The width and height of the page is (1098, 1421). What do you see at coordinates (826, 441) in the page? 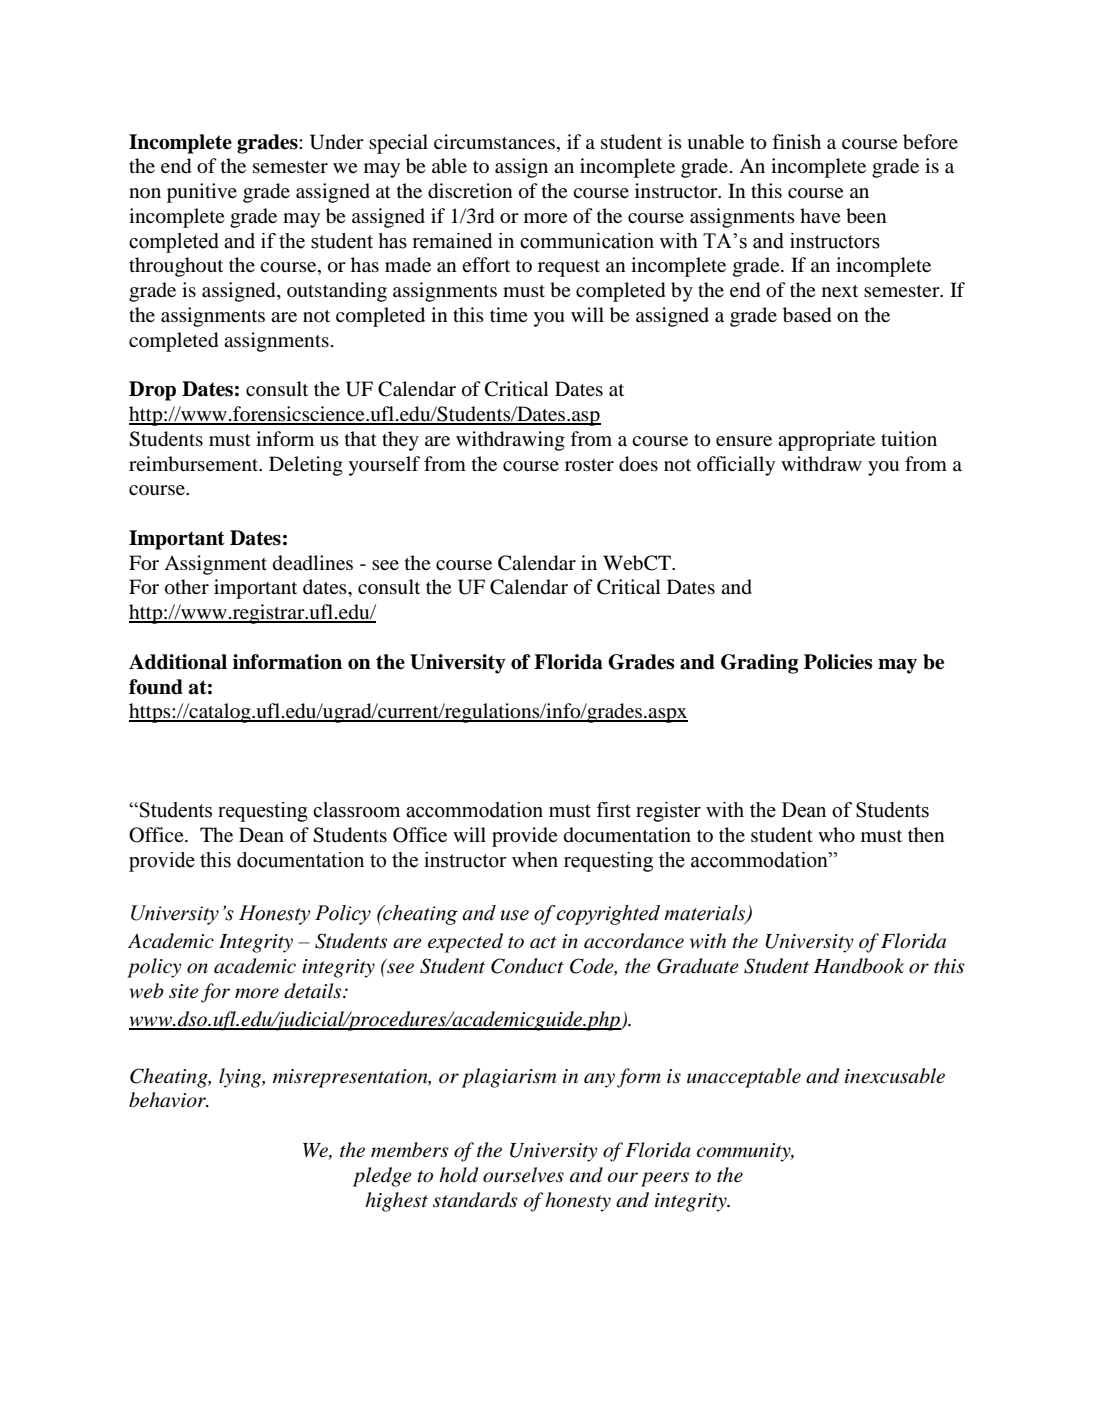
I see `appropriate` at bounding box center [826, 441].
